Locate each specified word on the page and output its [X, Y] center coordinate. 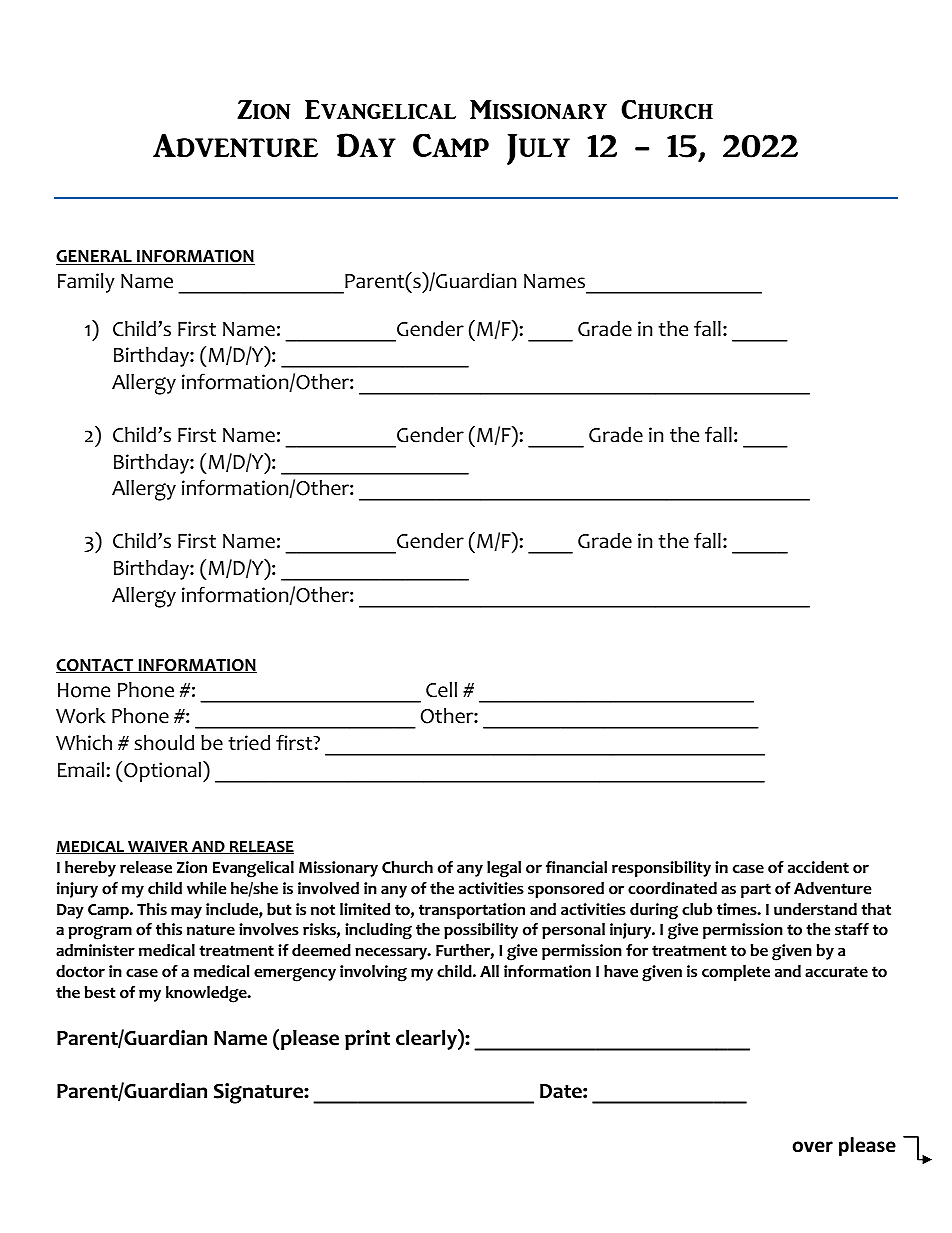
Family [86, 283]
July [538, 149]
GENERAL [95, 257]
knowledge [207, 994]
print [367, 1040]
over [813, 1147]
